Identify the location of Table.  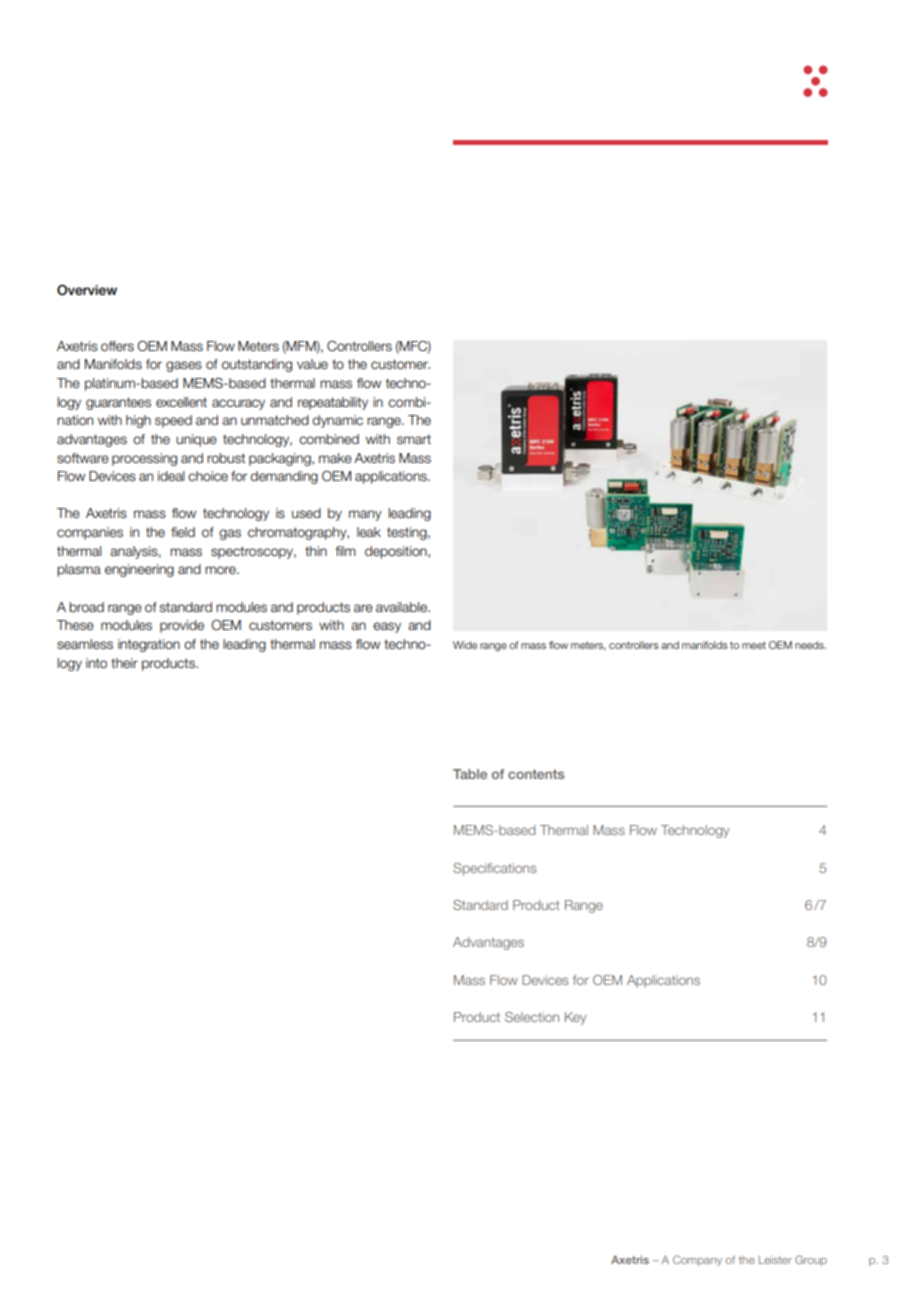
(470, 774).
